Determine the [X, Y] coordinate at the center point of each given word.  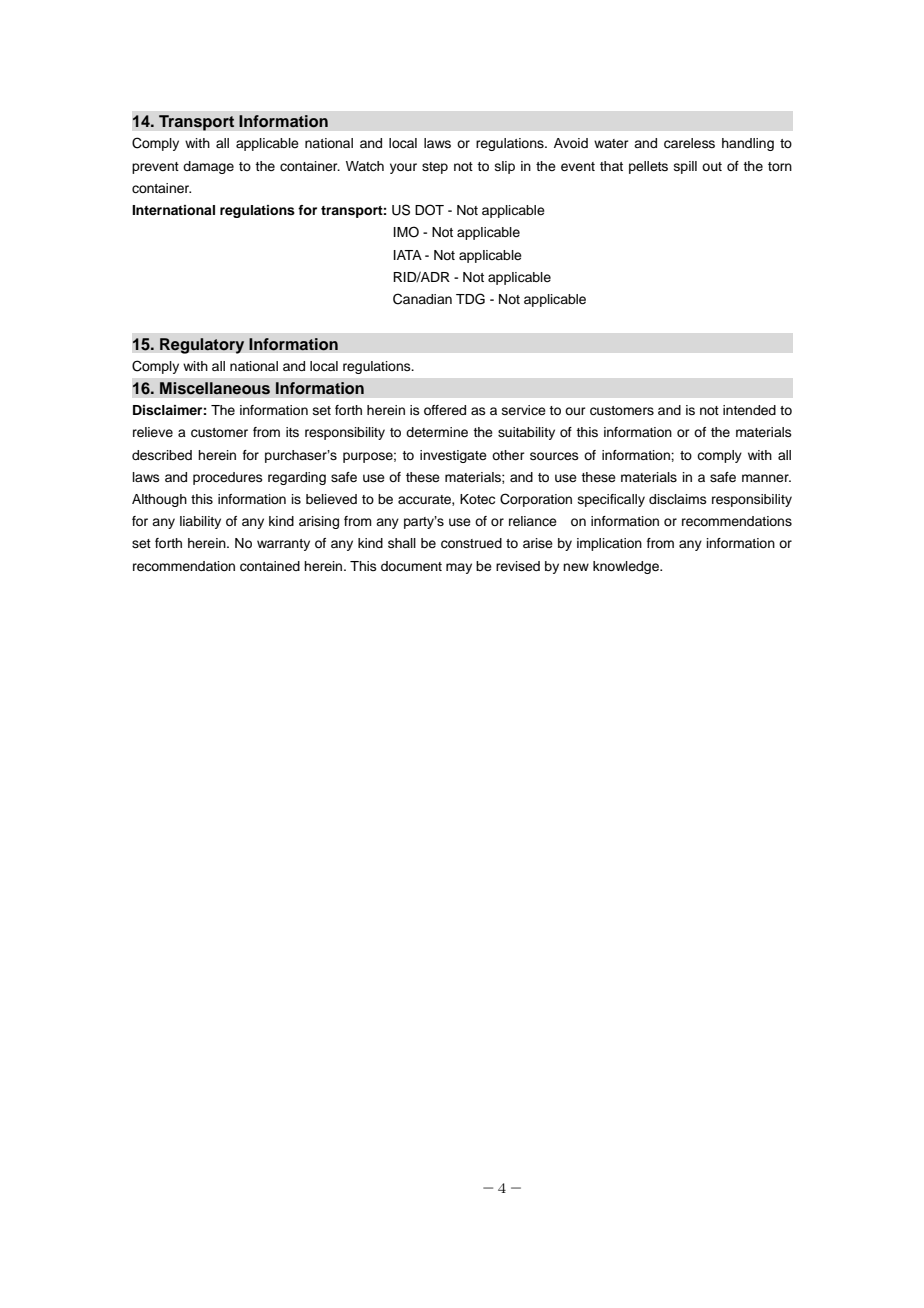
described [162, 455]
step [435, 168]
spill [685, 167]
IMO [406, 232]
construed [471, 543]
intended [749, 410]
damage [208, 167]
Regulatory [202, 346]
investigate [453, 456]
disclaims [678, 499]
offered [445, 410]
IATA [408, 255]
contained [270, 566]
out [712, 166]
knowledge [627, 567]
